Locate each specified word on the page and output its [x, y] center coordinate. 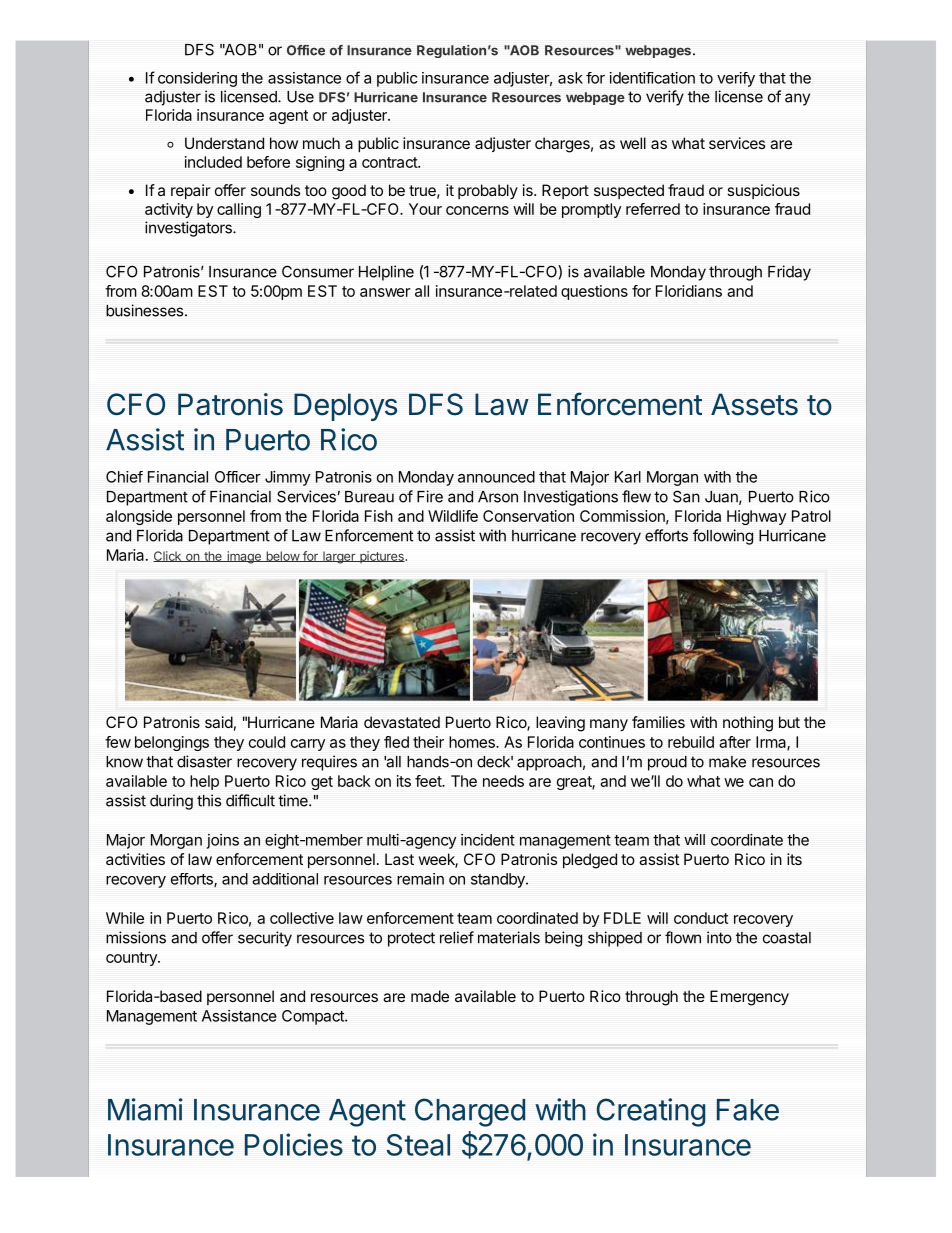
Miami [145, 1109]
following [723, 537]
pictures [382, 557]
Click [168, 556]
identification [652, 78]
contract [390, 162]
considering [197, 79]
